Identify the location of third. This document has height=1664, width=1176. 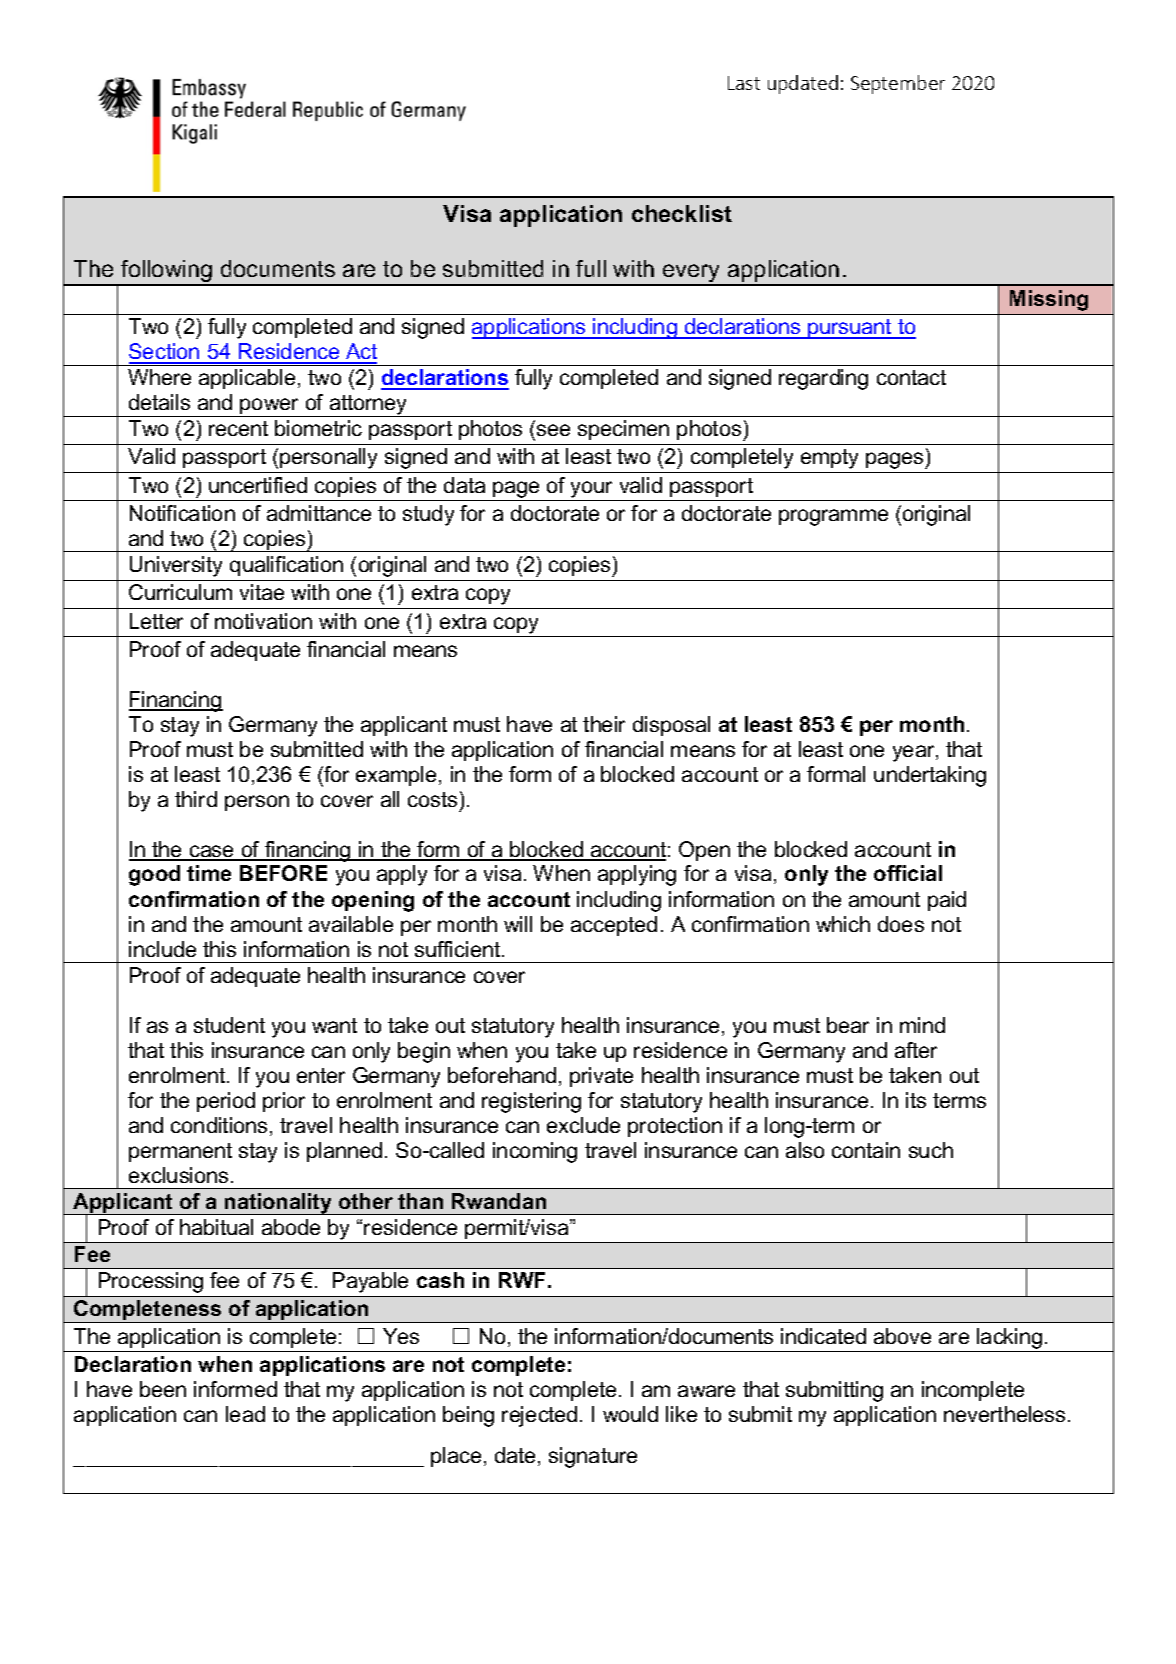
(196, 799).
